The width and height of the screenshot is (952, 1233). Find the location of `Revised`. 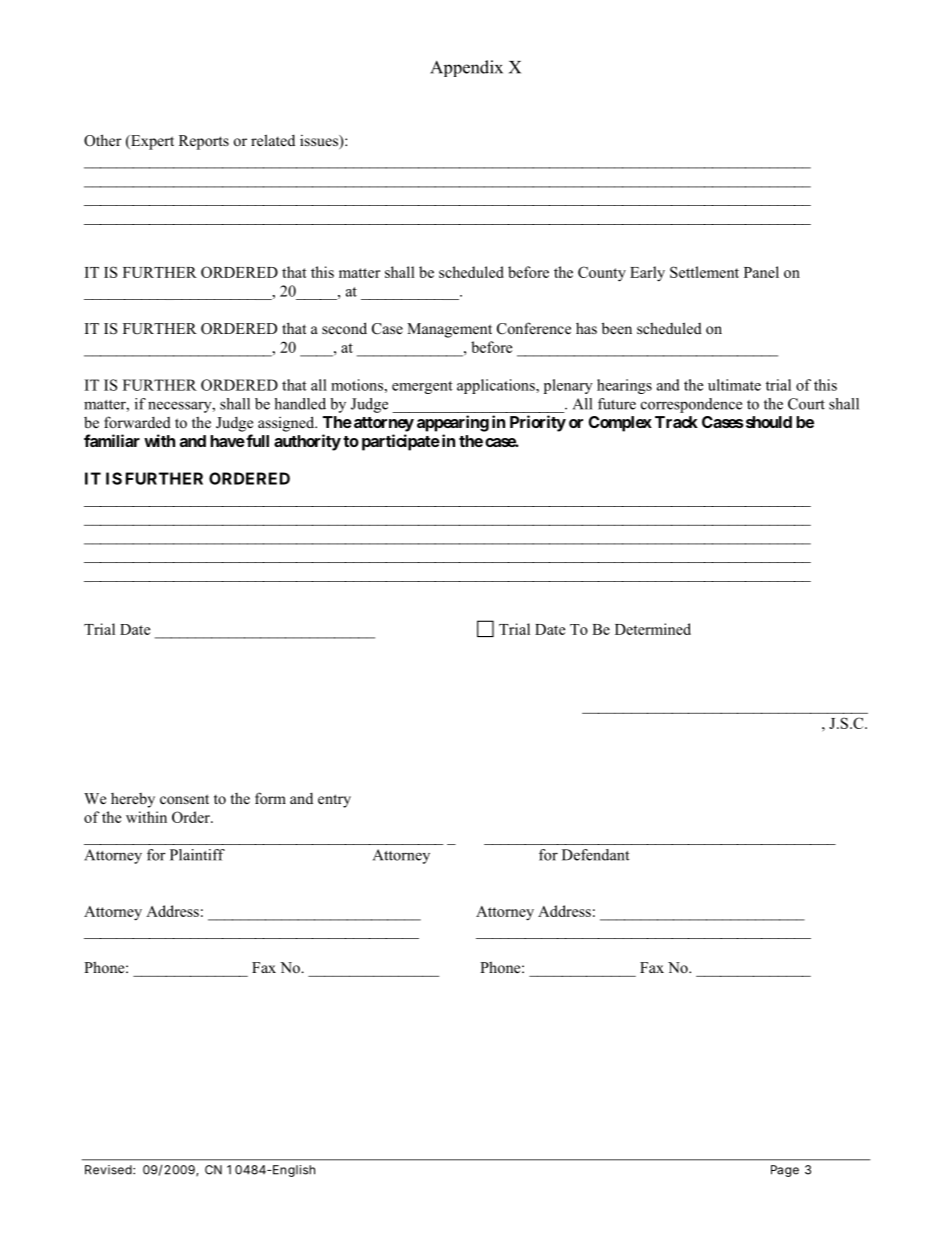

Revised is located at coordinates (108, 1170).
